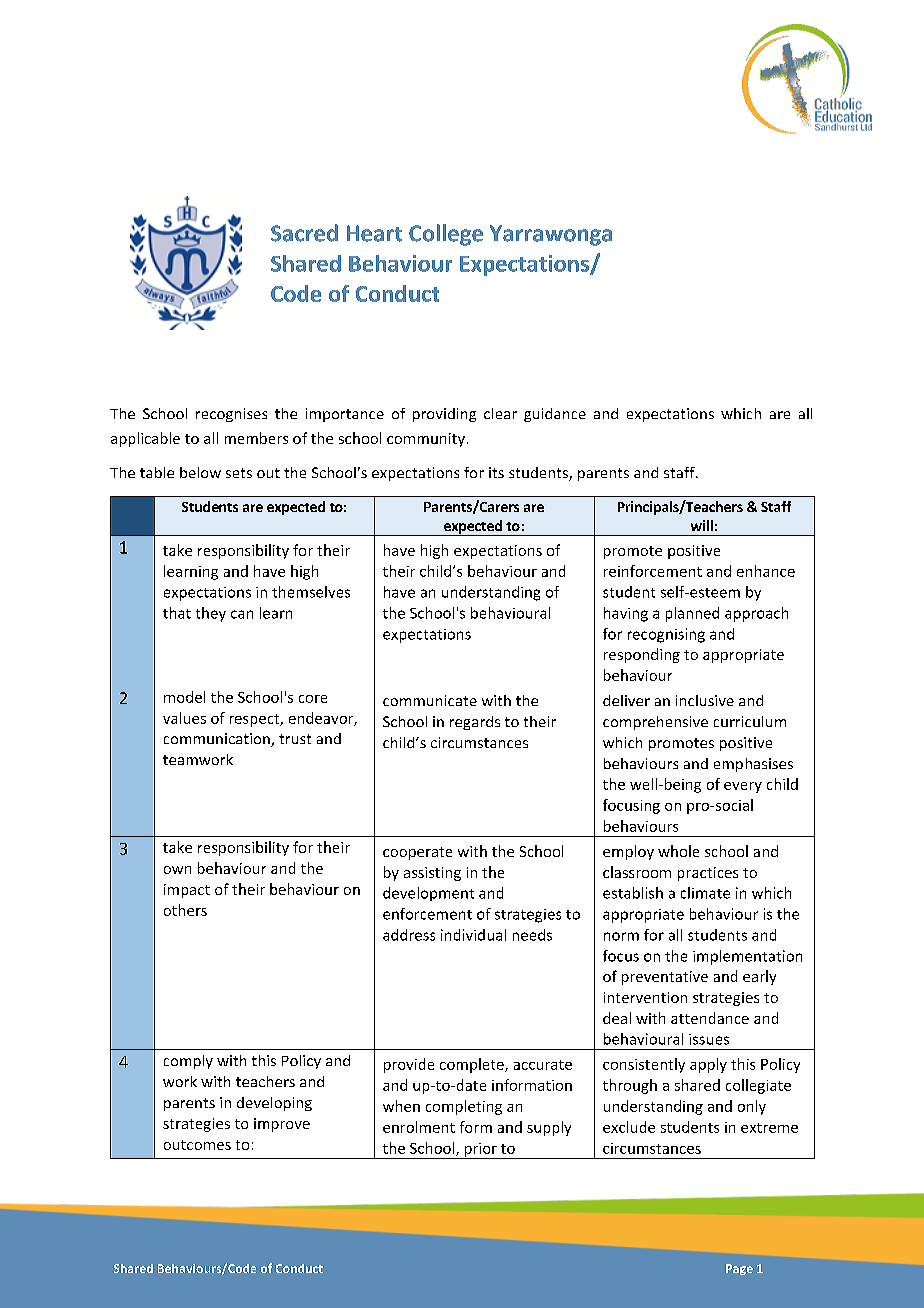 This image has height=1308, width=924. Describe the element at coordinates (304, 233) in the image. I see `Sacred` at that location.
